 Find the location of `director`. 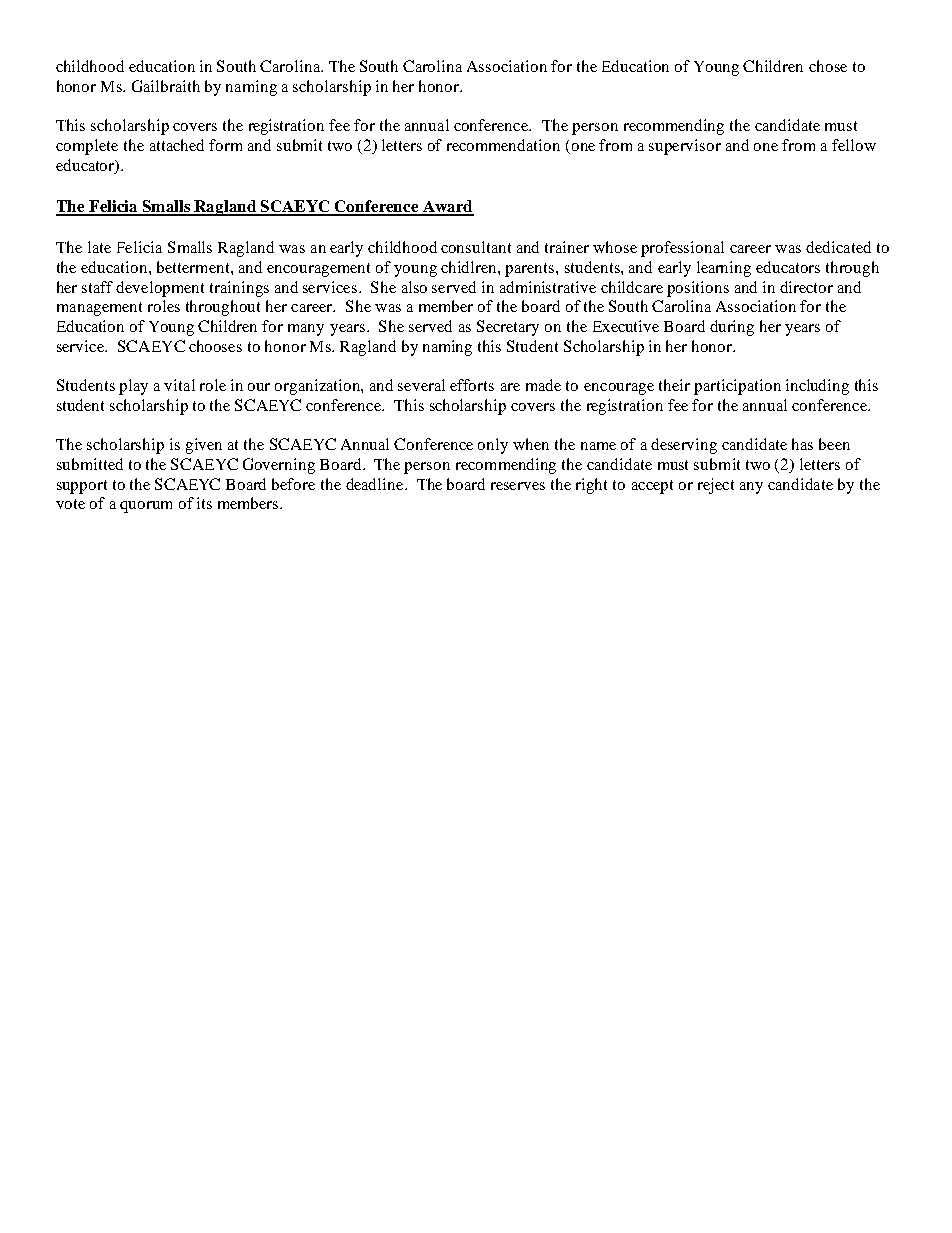

director is located at coordinates (806, 287).
